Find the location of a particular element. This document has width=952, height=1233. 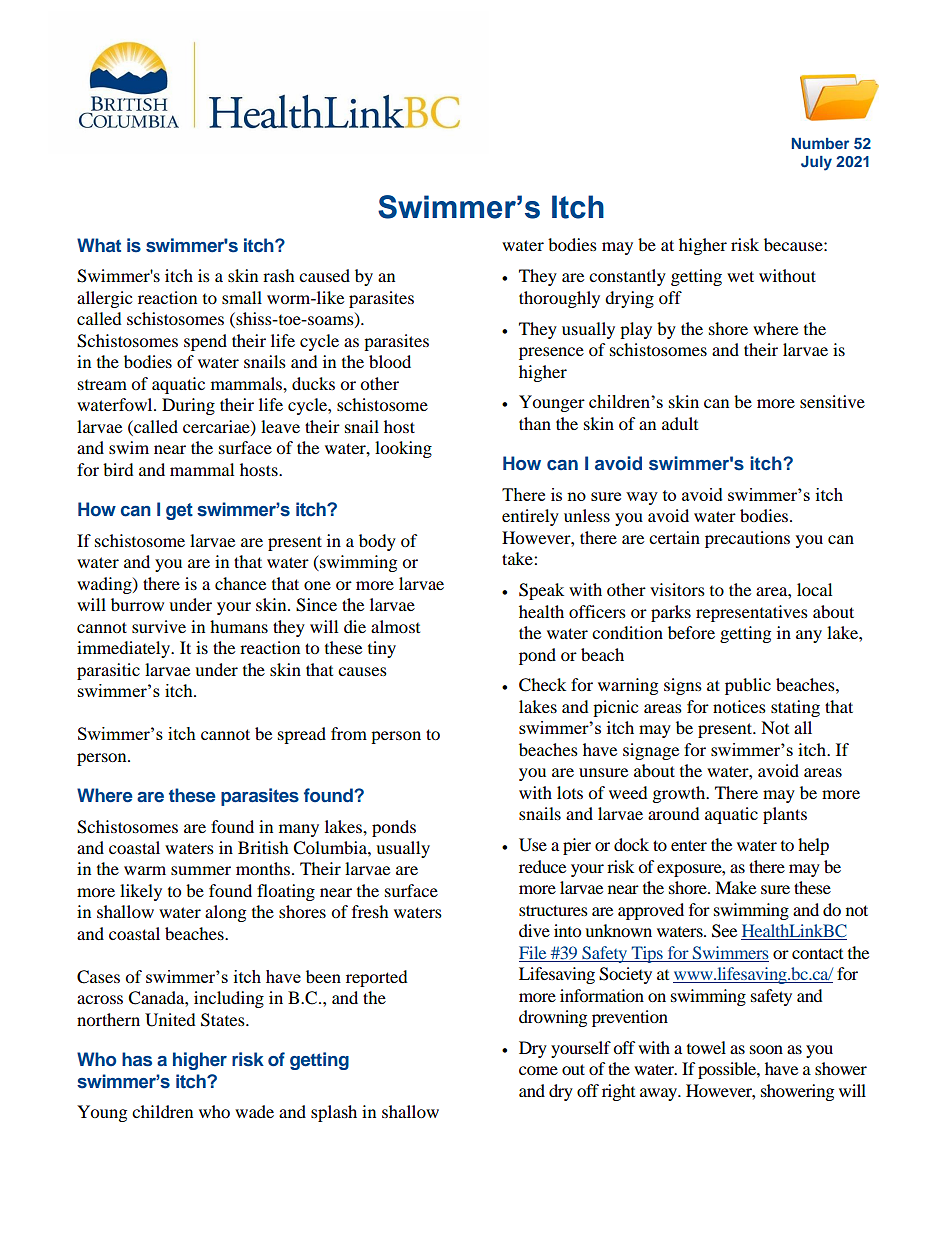

along is located at coordinates (225, 913).
